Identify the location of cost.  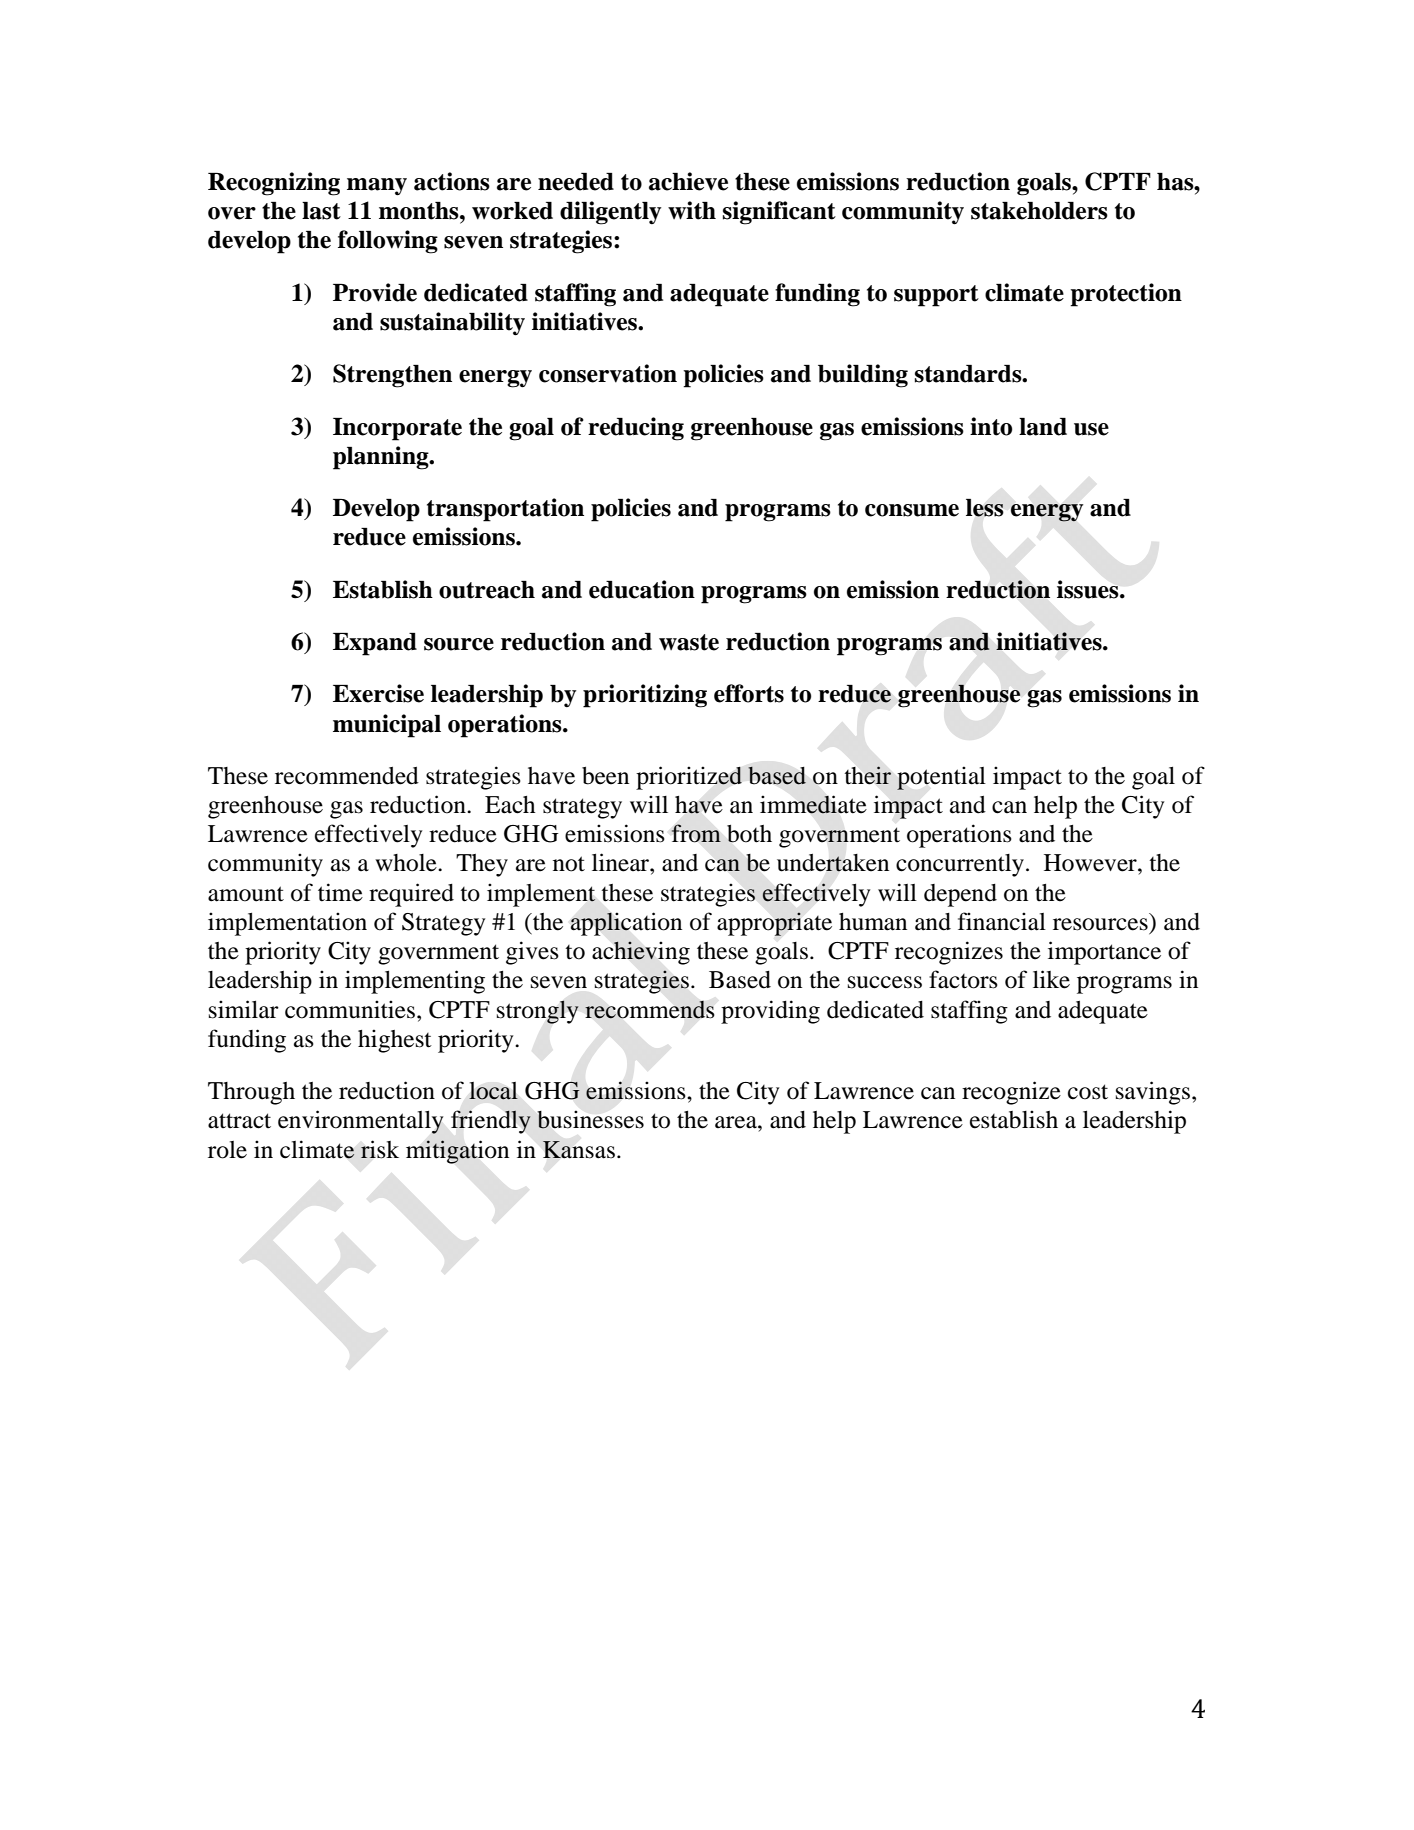
(1088, 1092).
